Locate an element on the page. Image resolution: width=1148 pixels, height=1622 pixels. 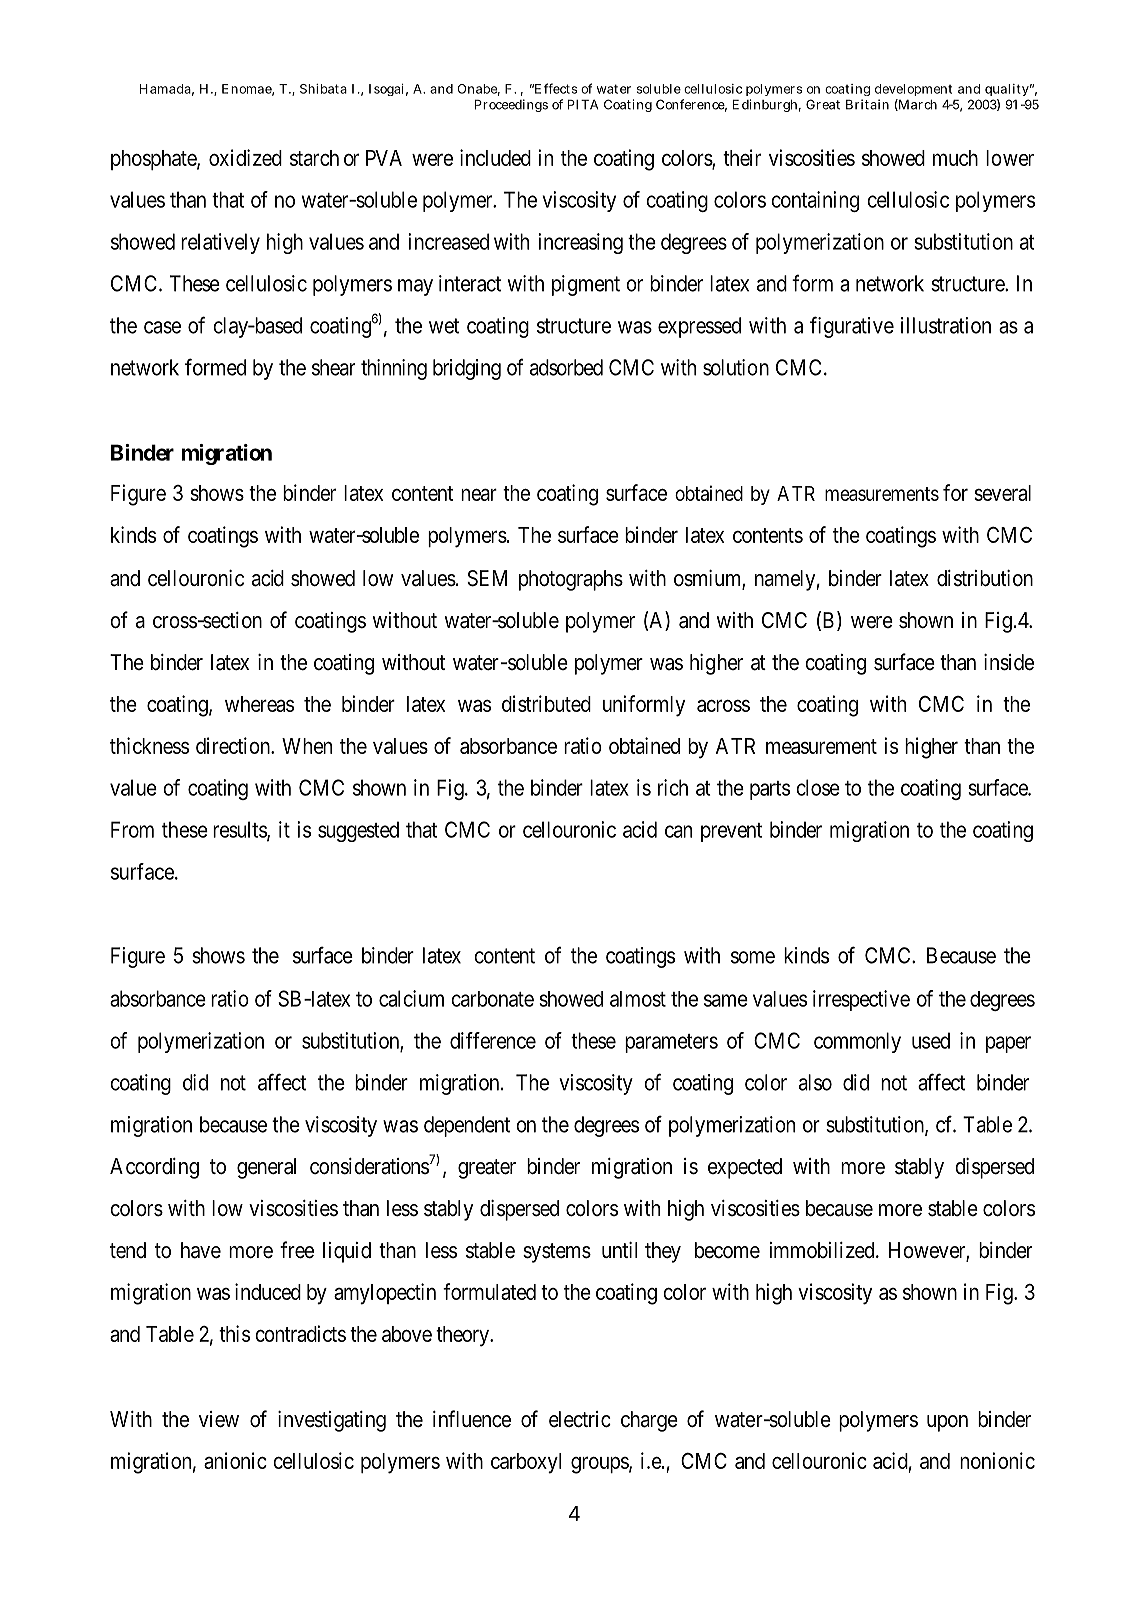
calcium is located at coordinates (411, 998).
